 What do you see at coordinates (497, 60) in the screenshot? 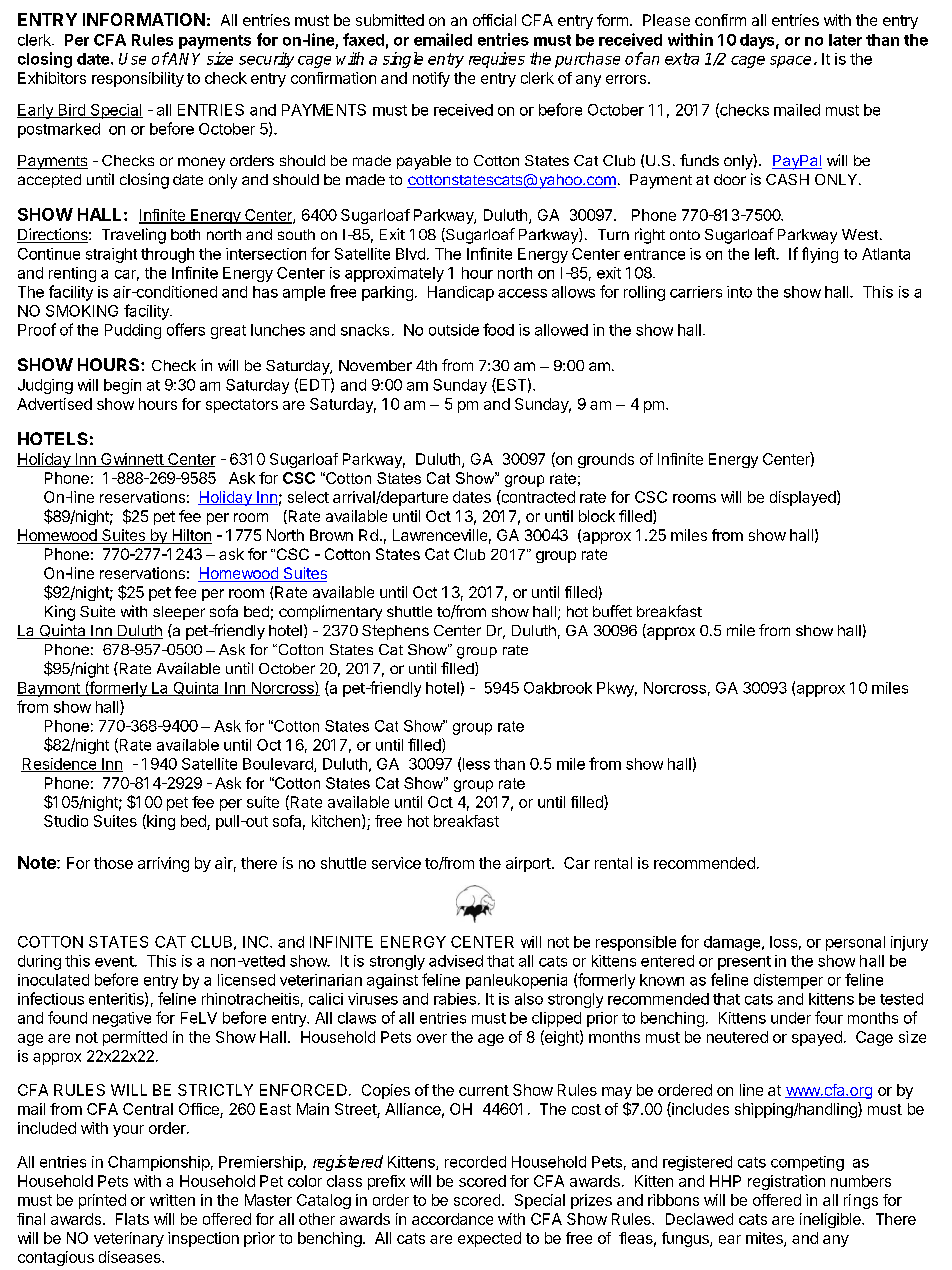
I see `requires` at bounding box center [497, 60].
